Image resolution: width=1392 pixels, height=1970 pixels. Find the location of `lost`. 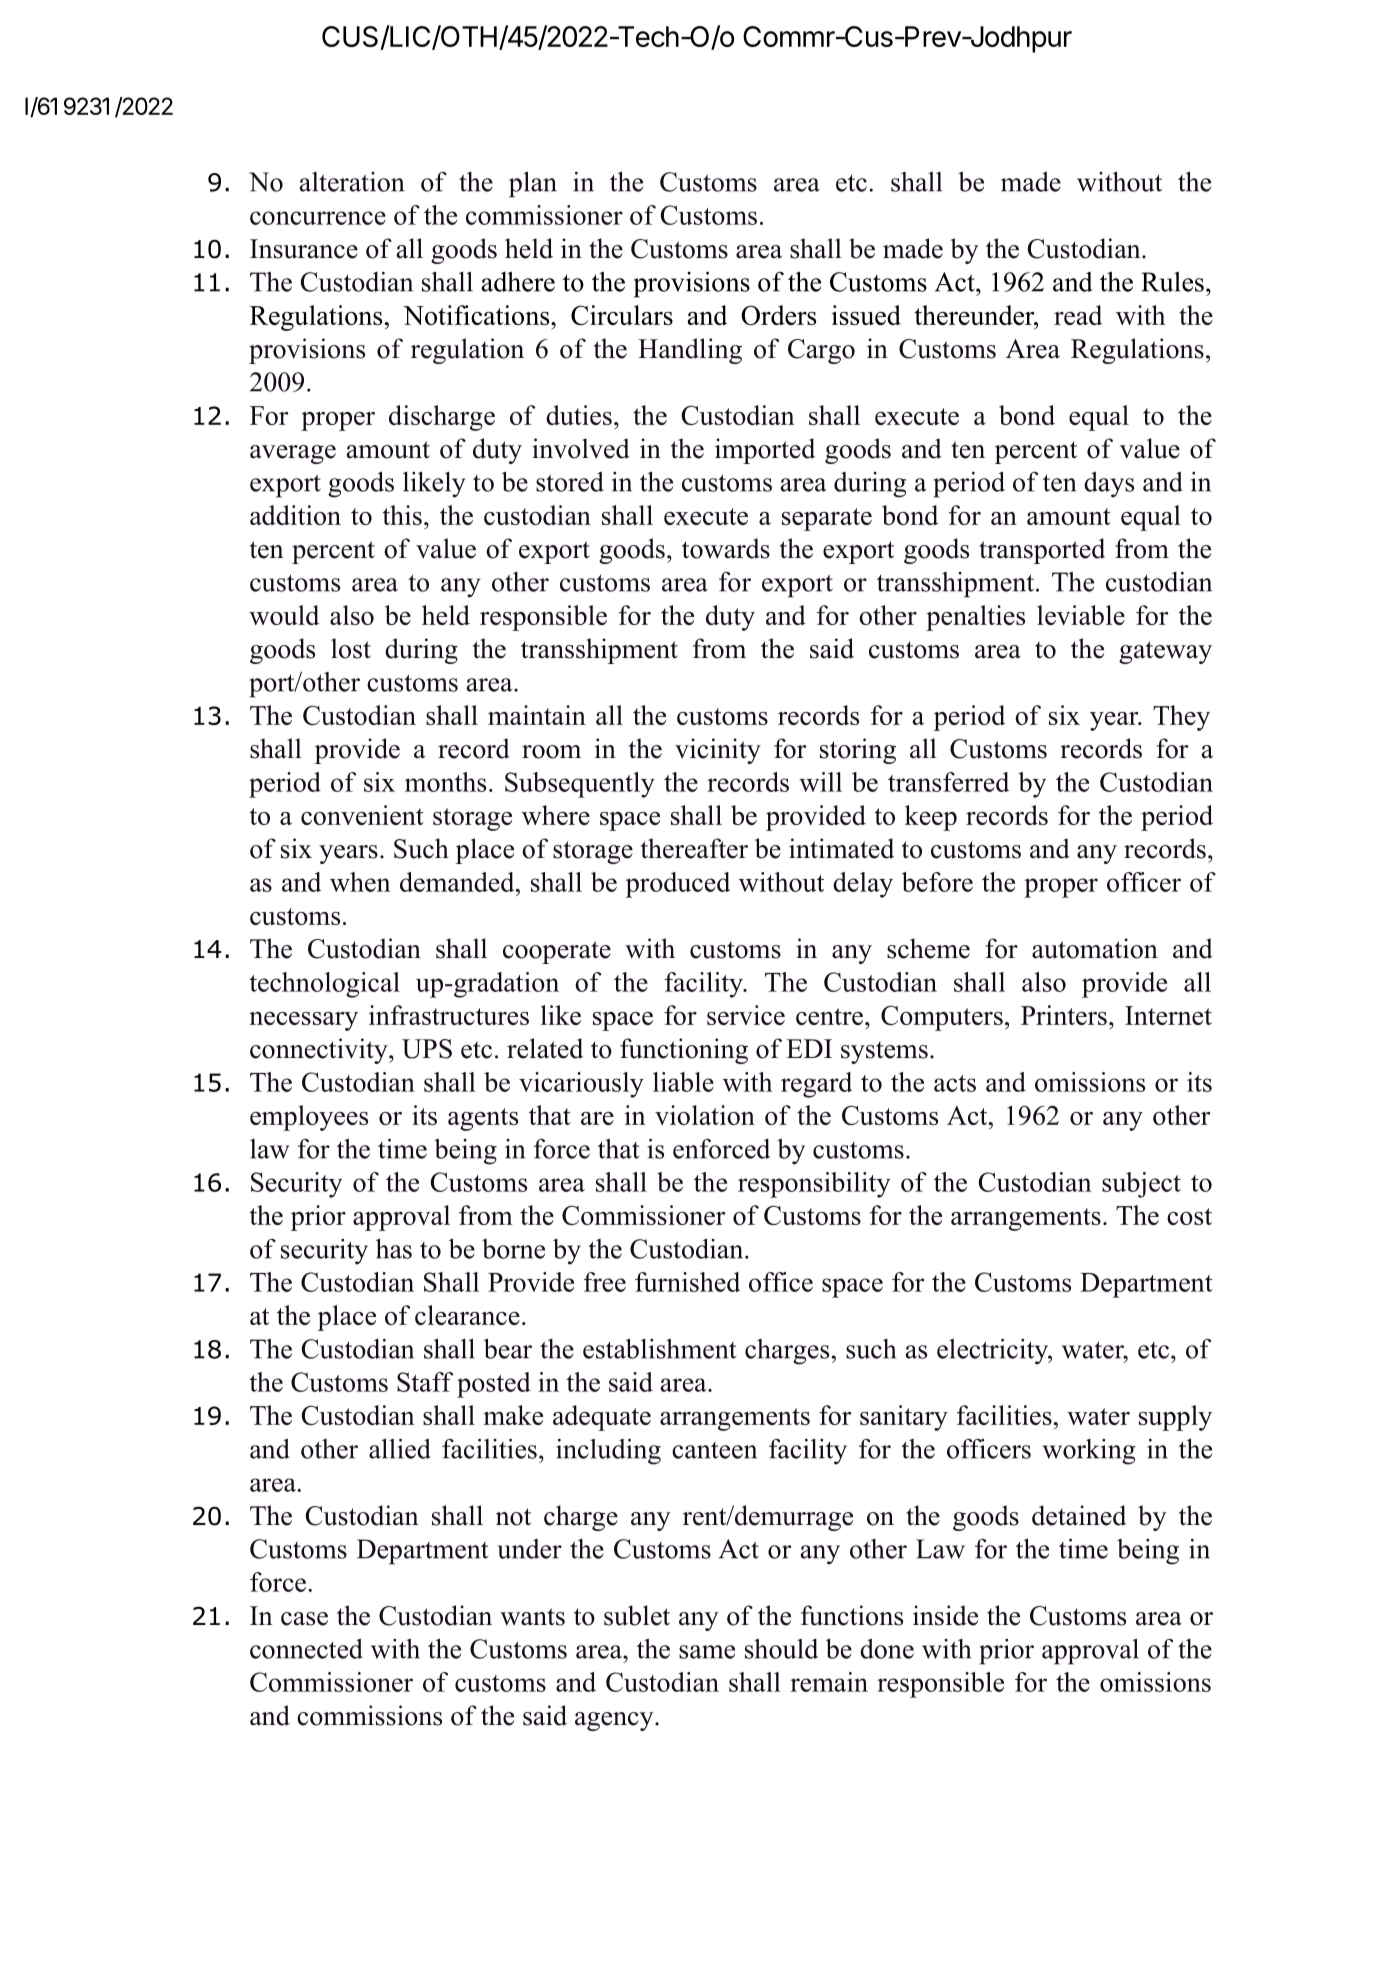

lost is located at coordinates (351, 648).
